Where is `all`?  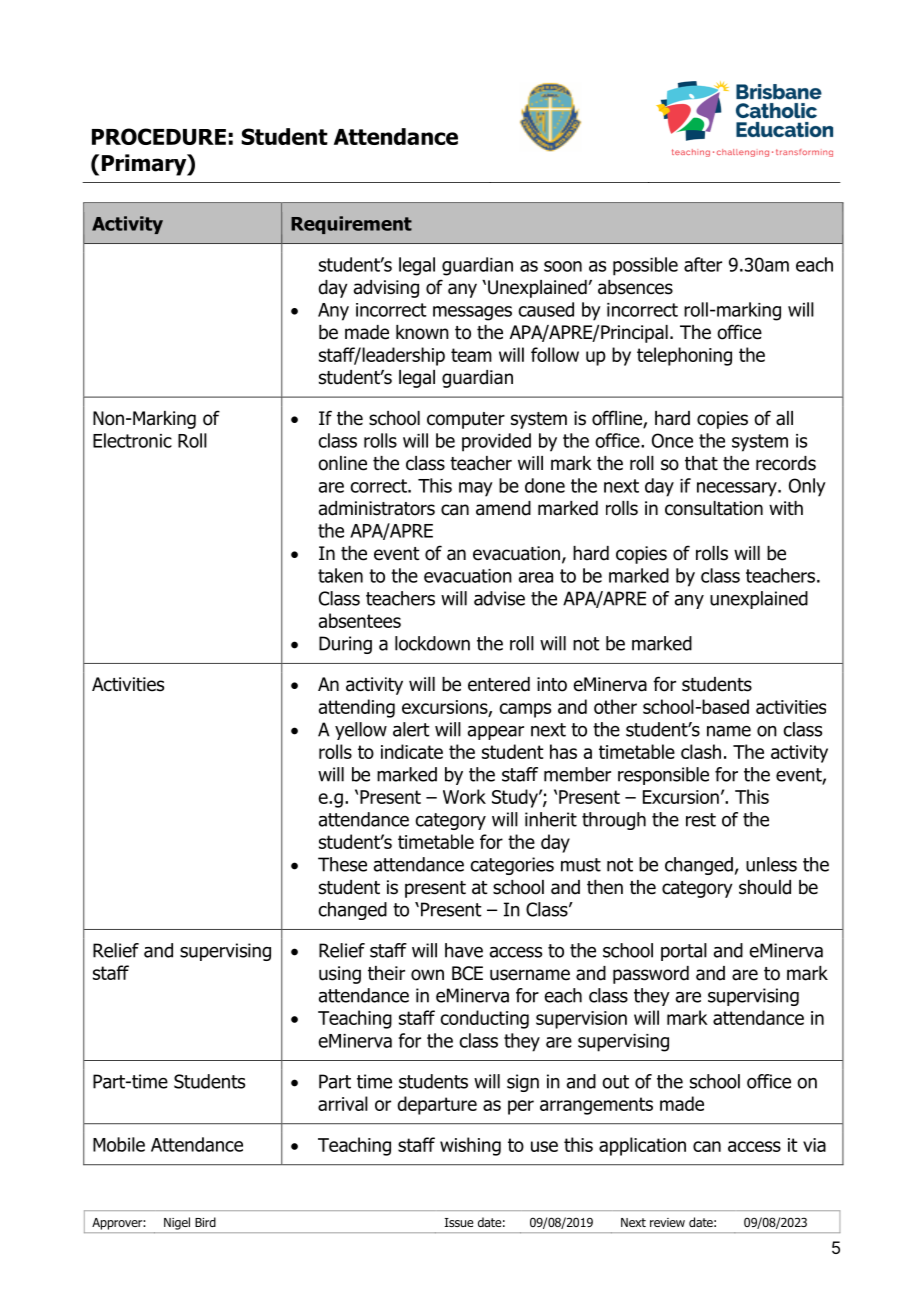 all is located at coordinates (784, 418).
